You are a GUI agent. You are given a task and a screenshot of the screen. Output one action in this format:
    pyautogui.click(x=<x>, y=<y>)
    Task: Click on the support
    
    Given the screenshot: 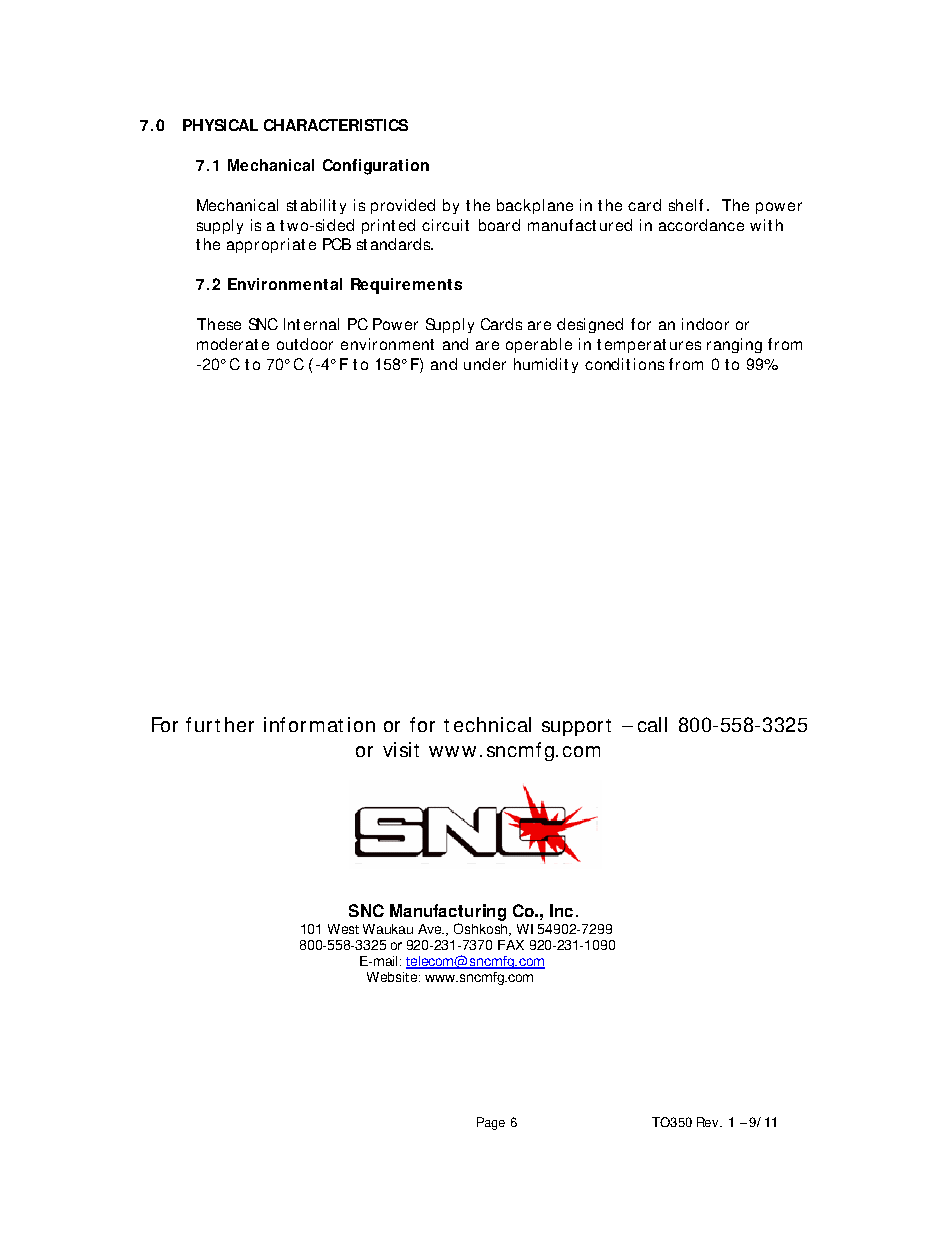 What is the action you would take?
    pyautogui.click(x=576, y=727)
